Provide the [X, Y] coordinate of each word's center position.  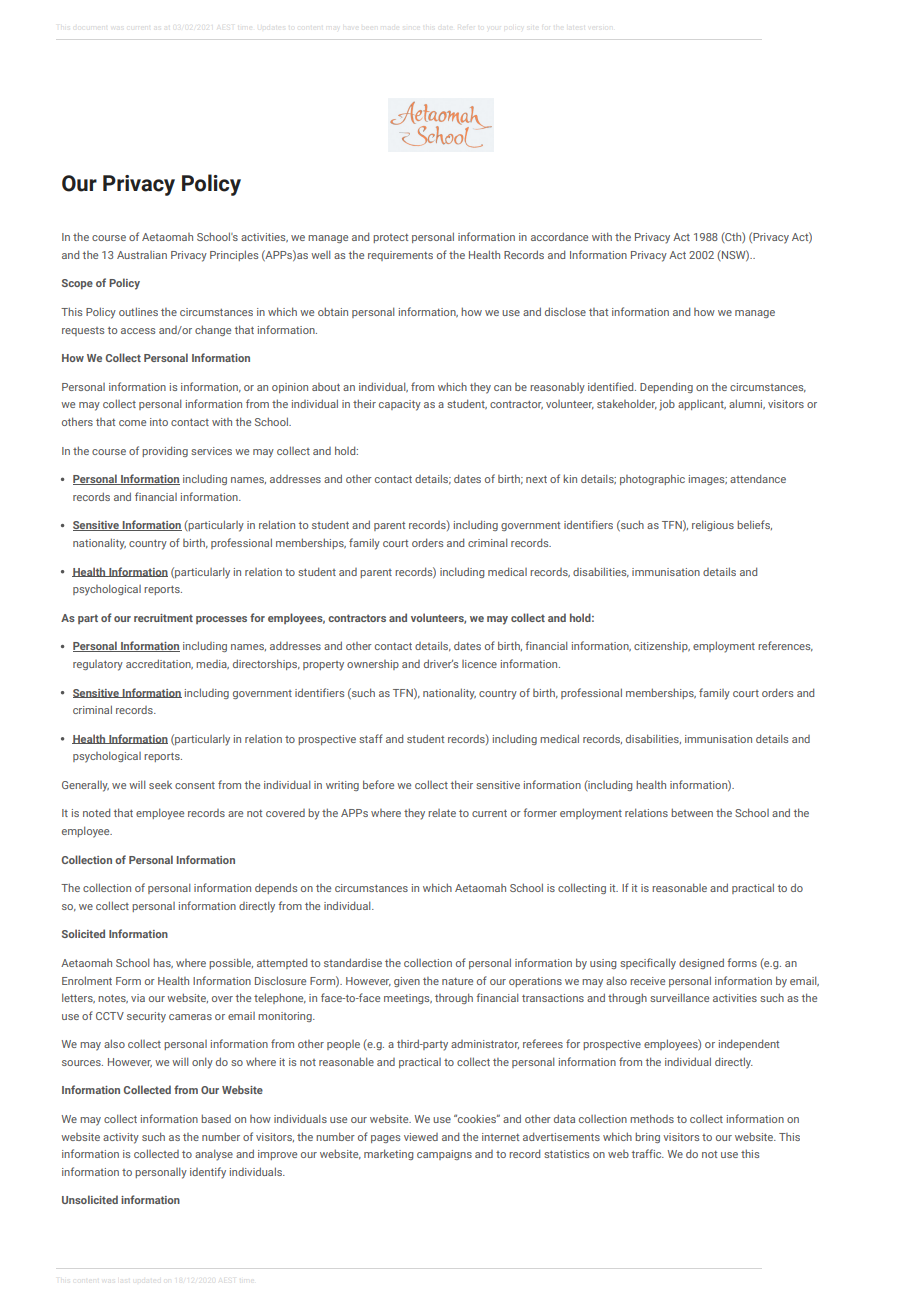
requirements [400, 256]
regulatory [98, 665]
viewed [421, 1137]
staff [371, 738]
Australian [142, 255]
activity [121, 1138]
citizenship [662, 647]
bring [647, 1137]
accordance [559, 236]
